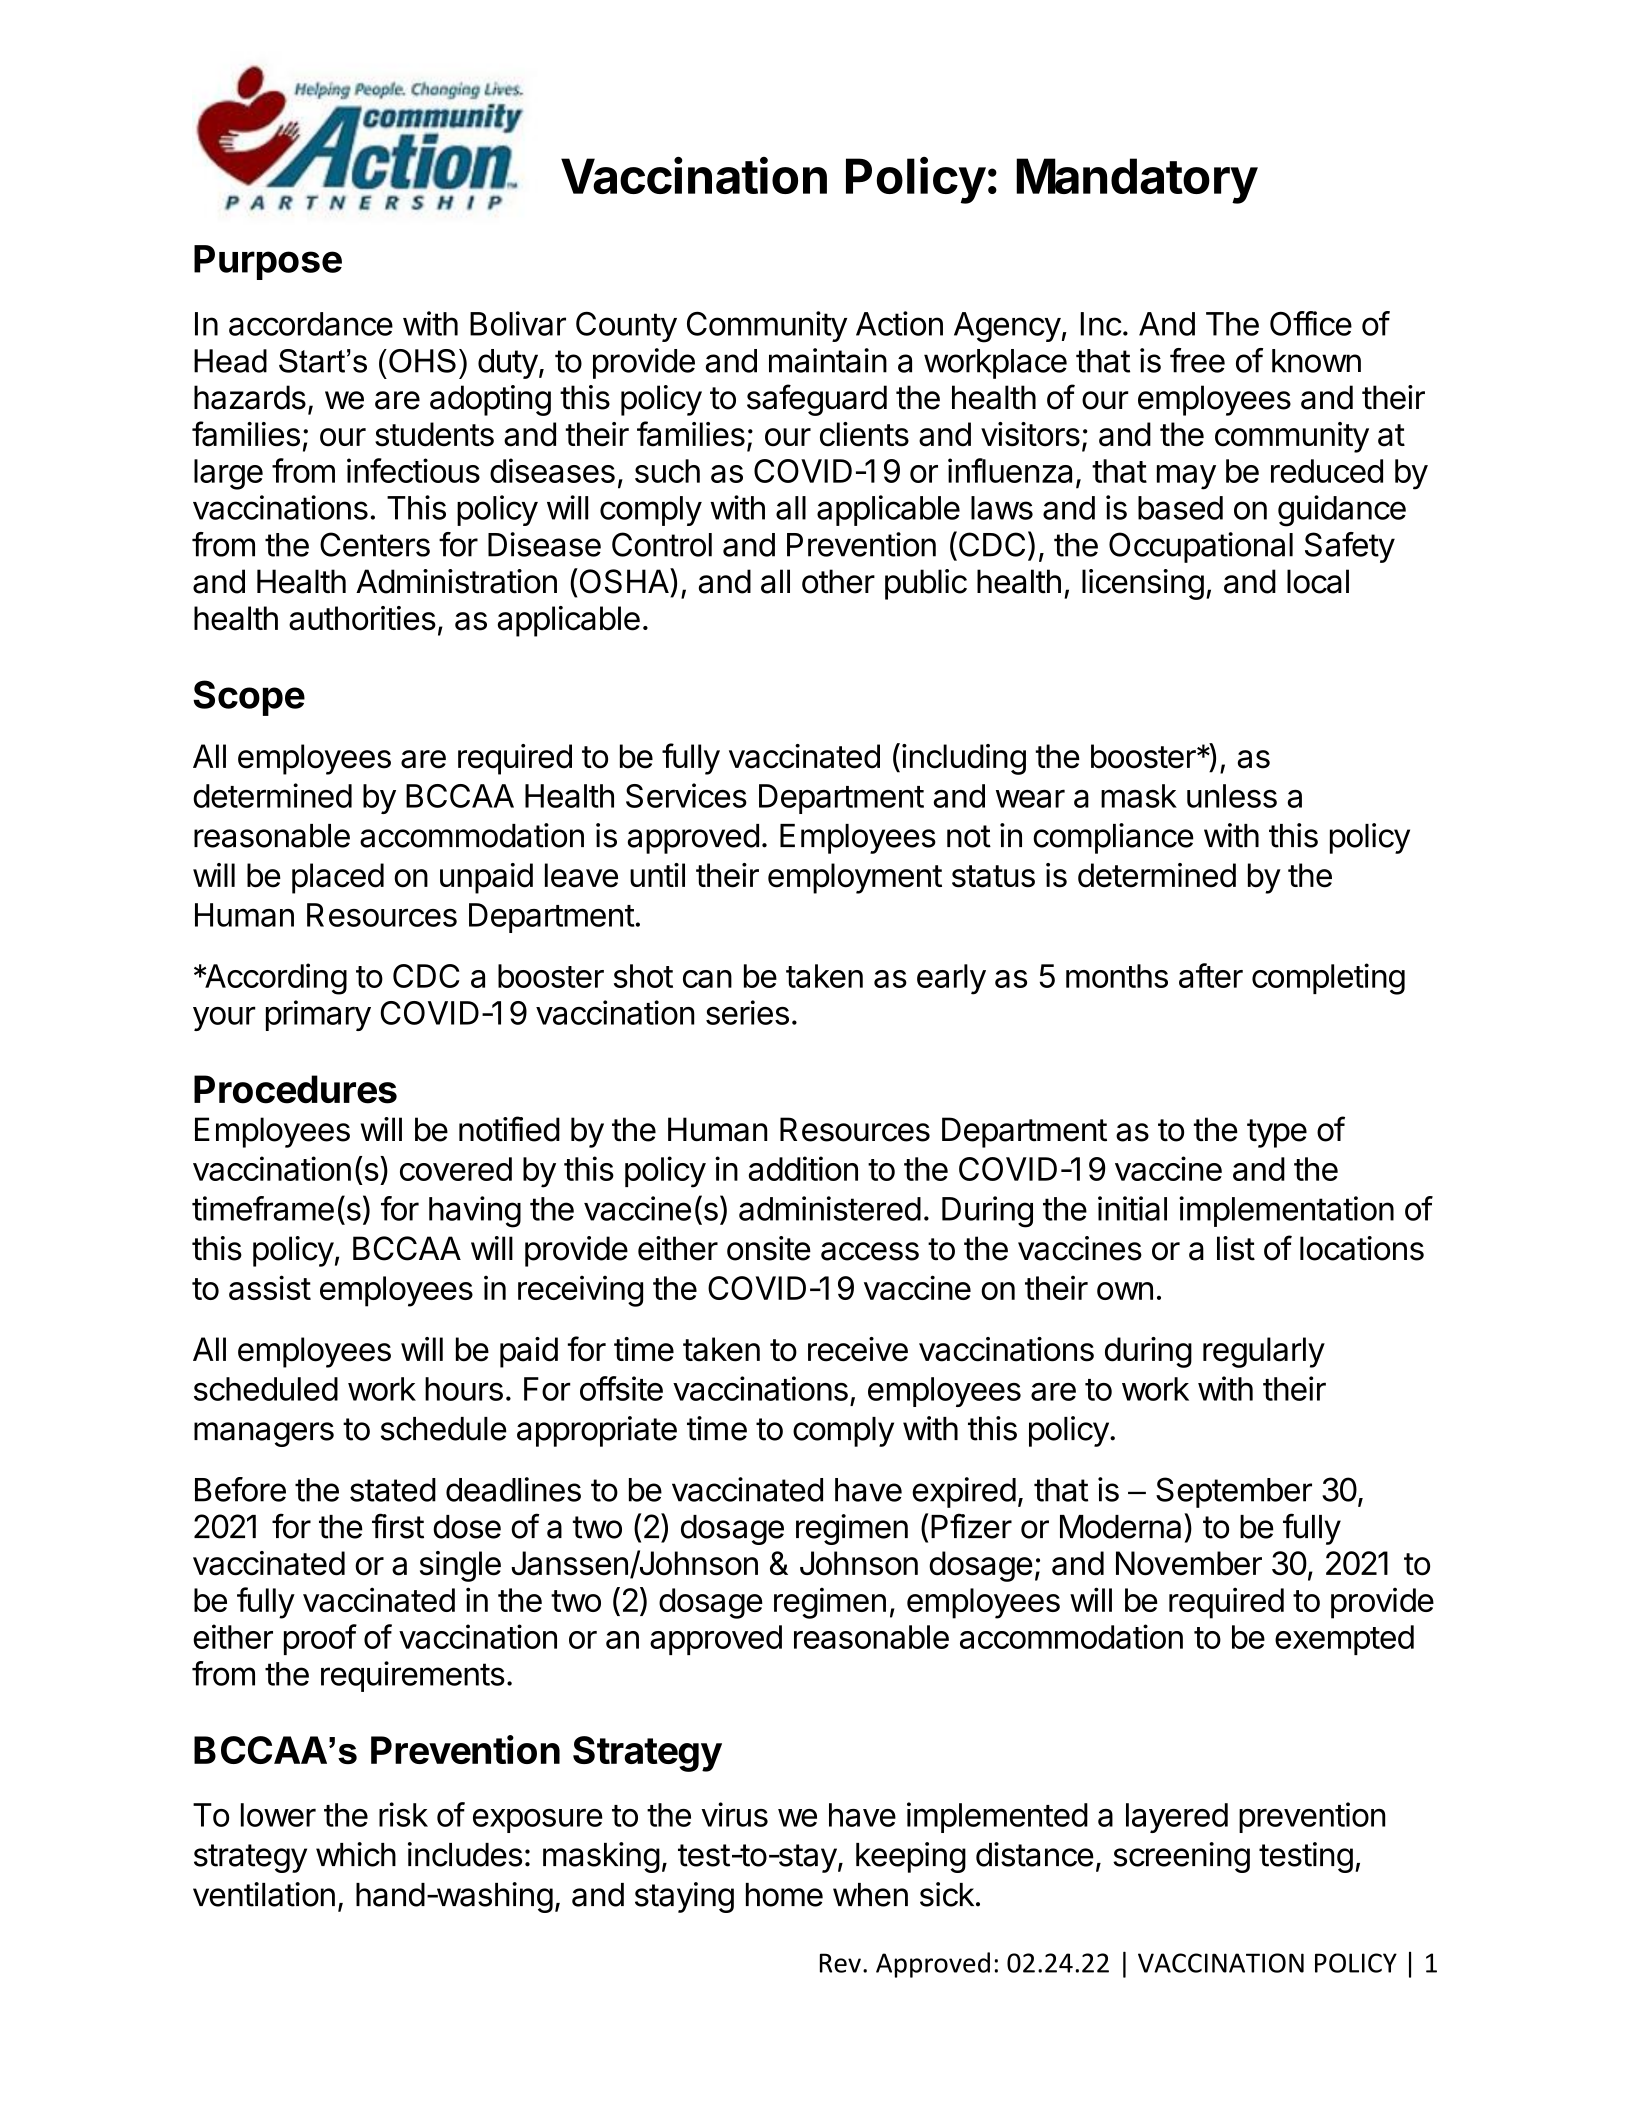 The height and width of the screenshot is (2112, 1632). I want to click on expired, so click(964, 1492).
